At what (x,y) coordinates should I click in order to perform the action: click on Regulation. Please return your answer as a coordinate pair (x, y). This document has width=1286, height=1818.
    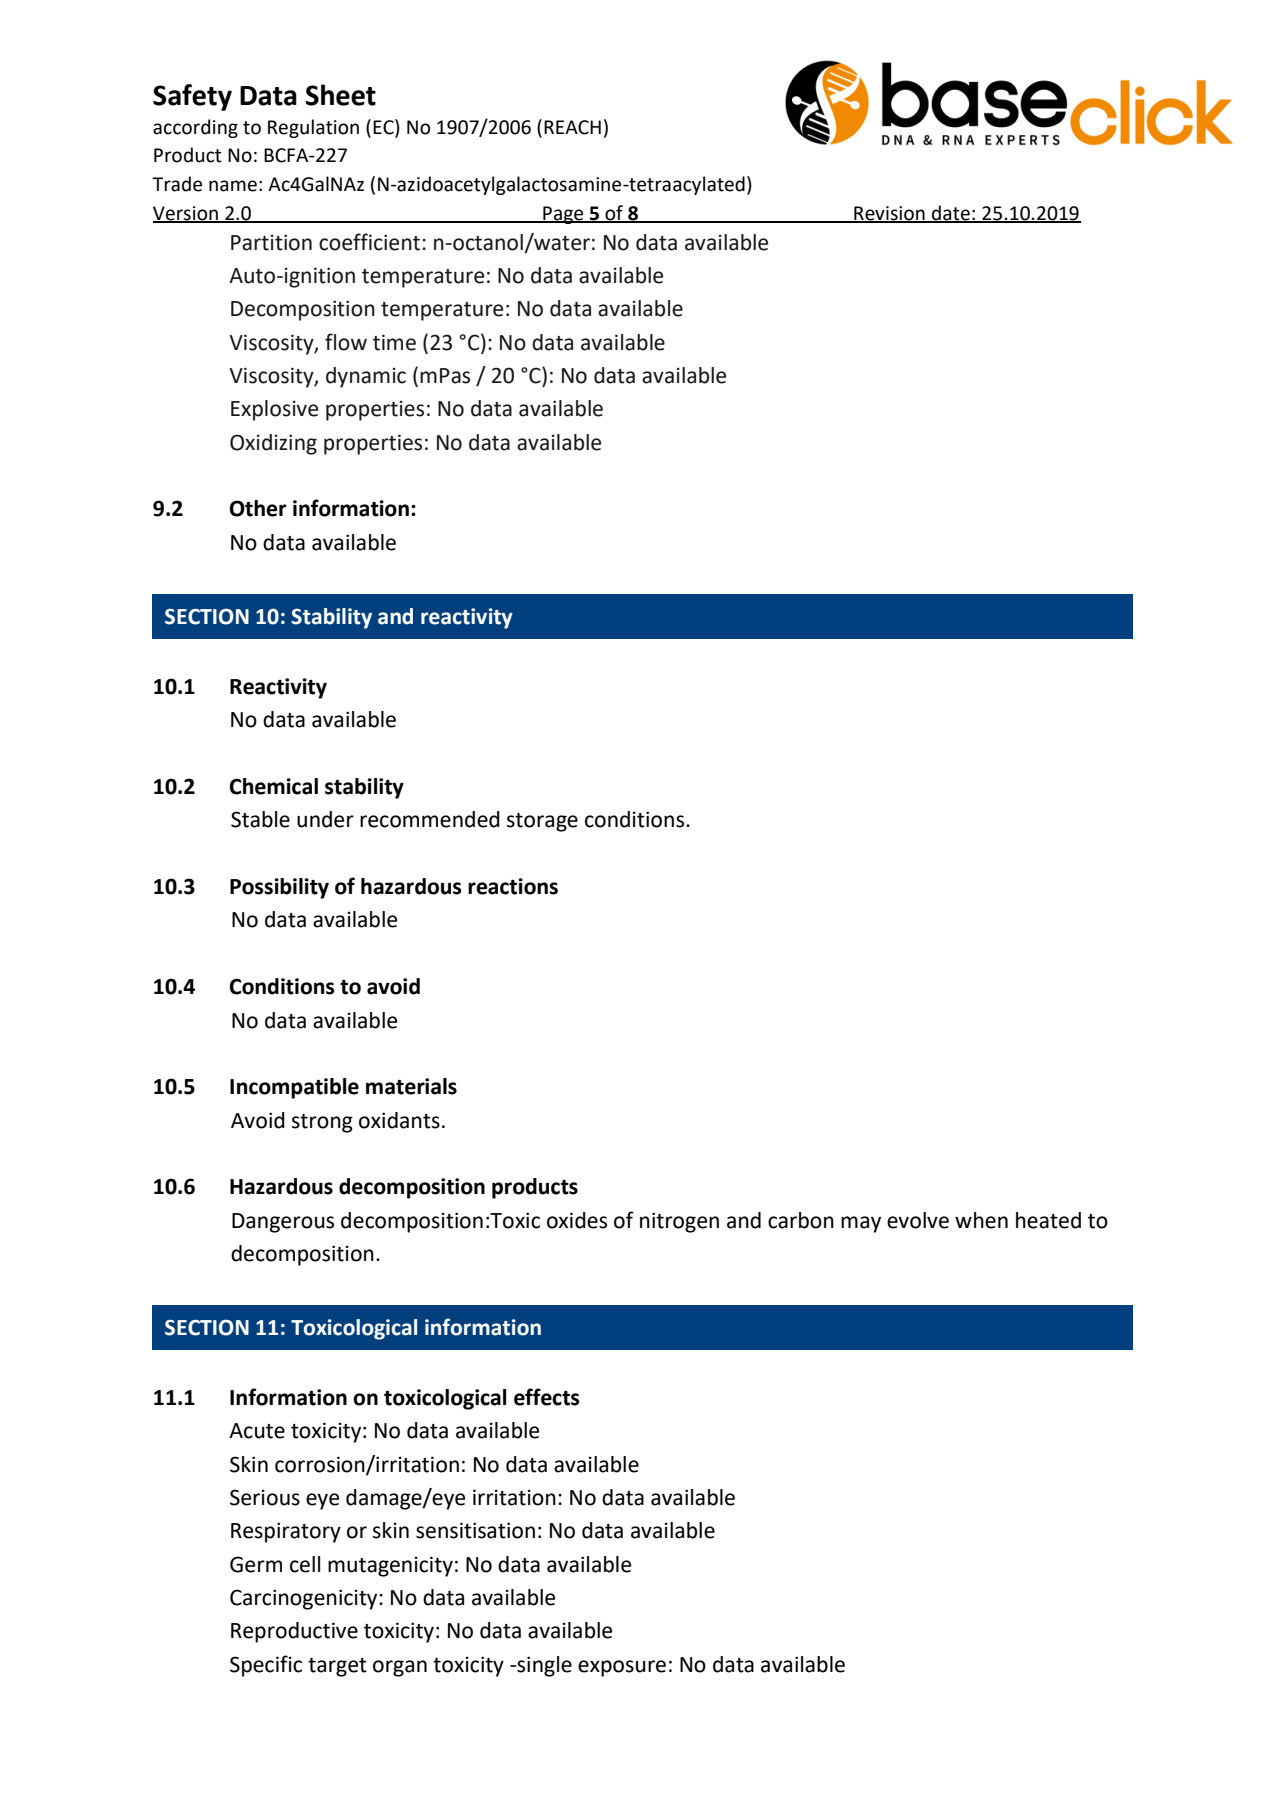
    Looking at the image, I should click on (313, 128).
